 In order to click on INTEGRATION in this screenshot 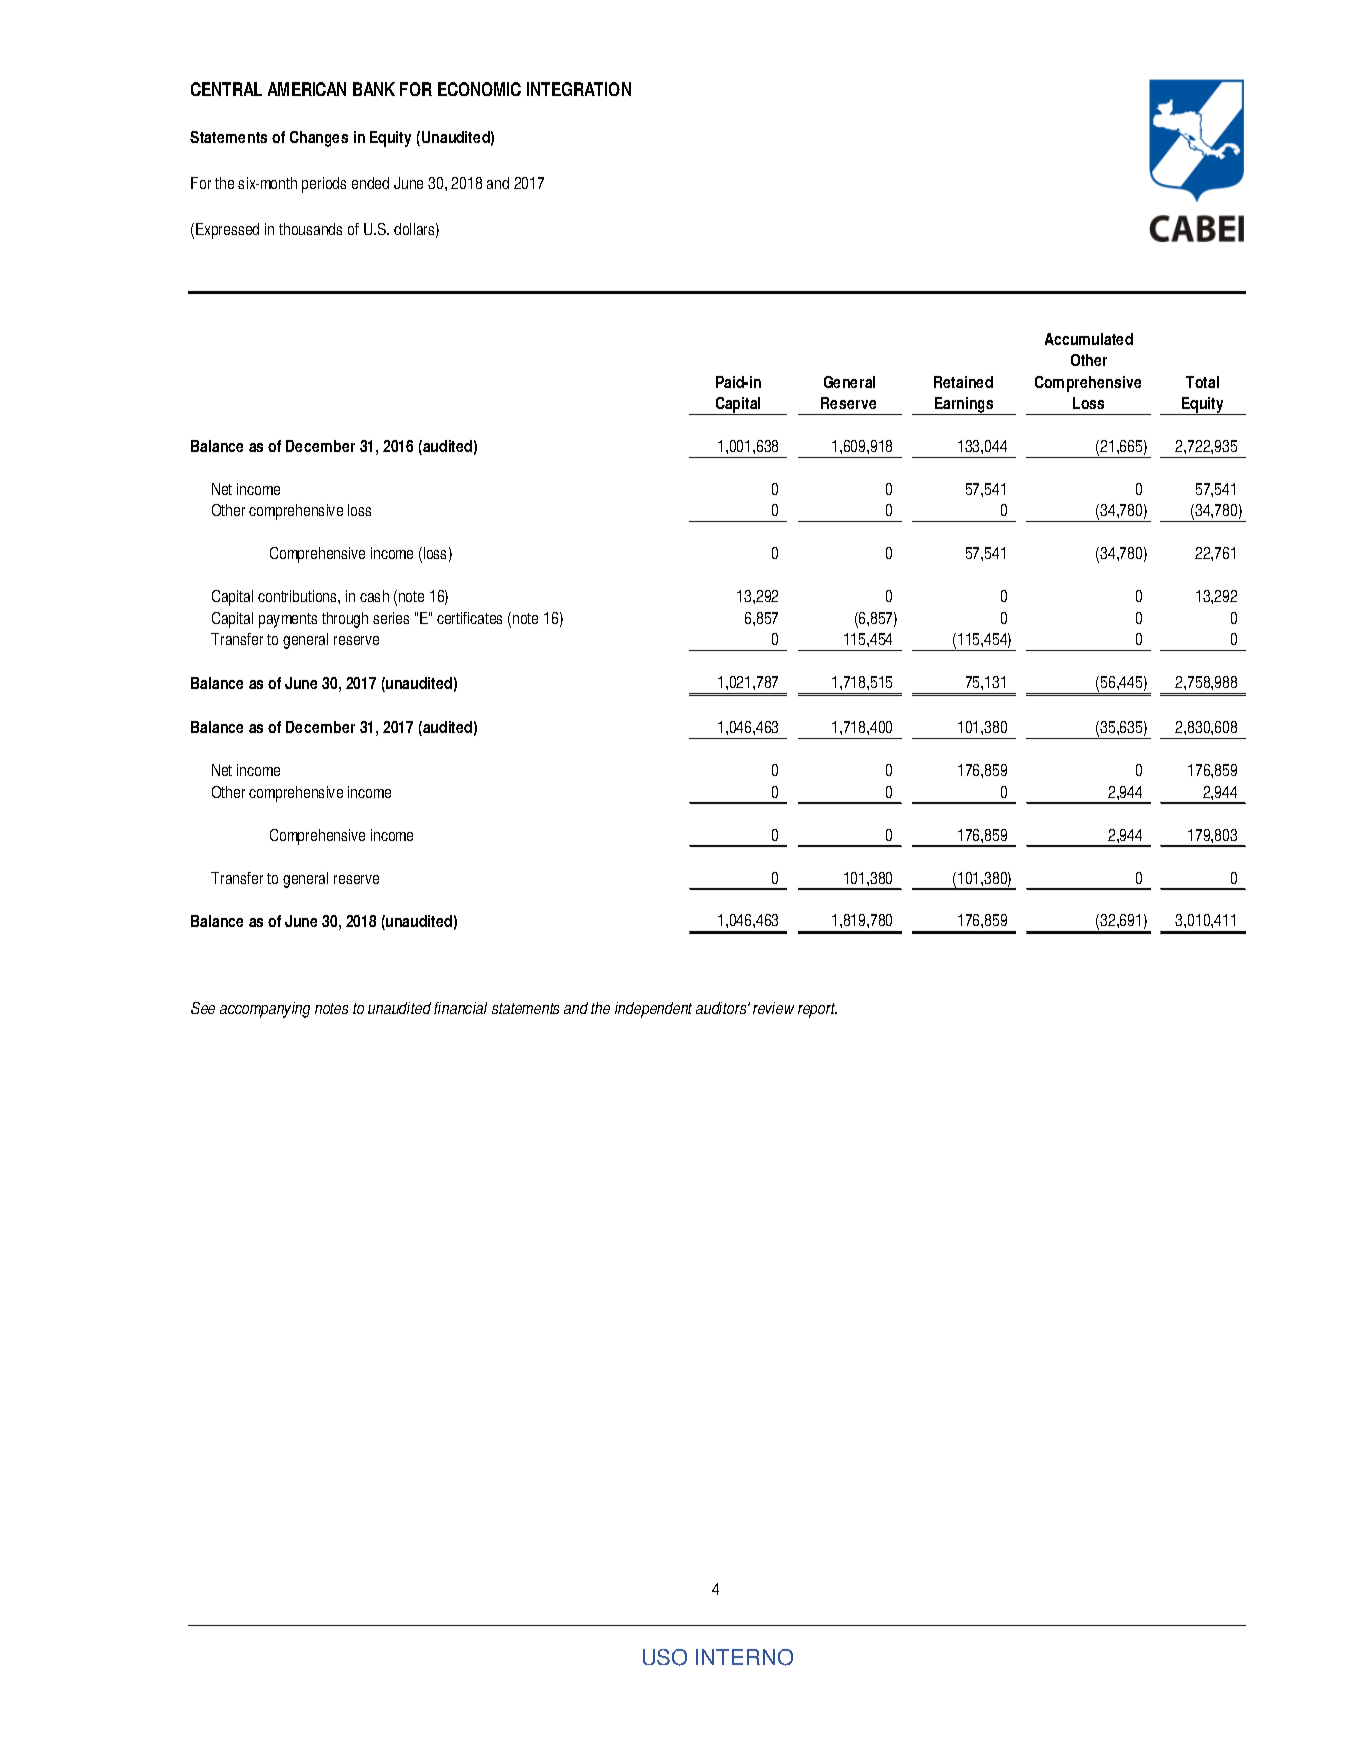, I will do `click(579, 89)`.
